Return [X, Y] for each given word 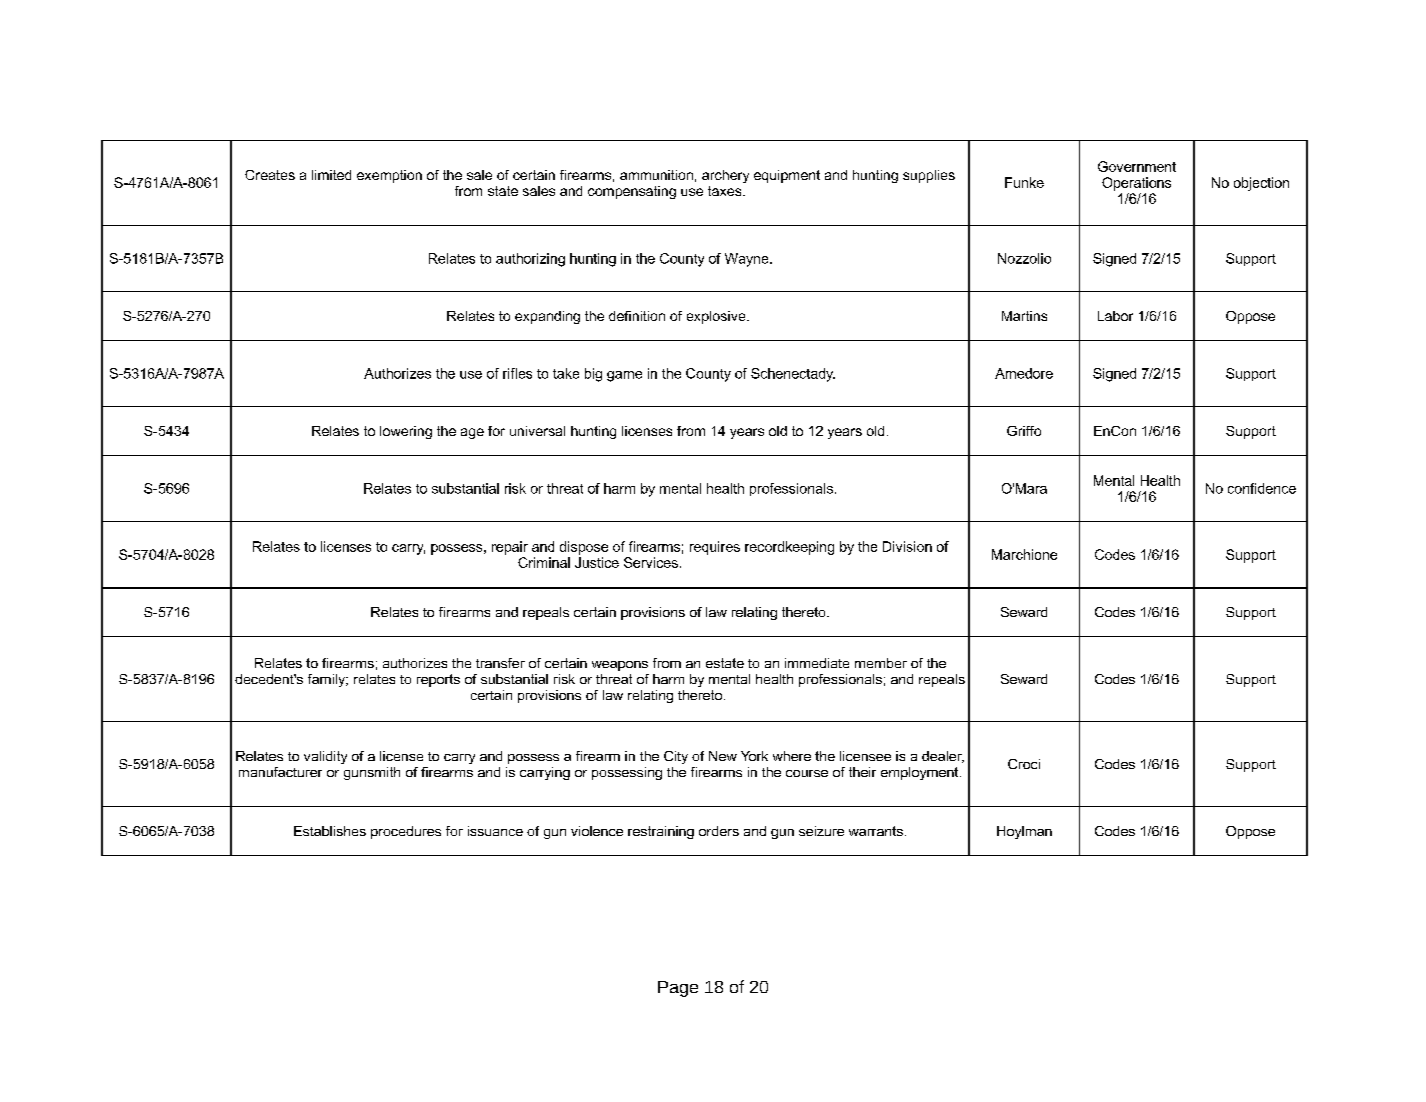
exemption [389, 176]
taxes [726, 191]
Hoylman [1024, 832]
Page [678, 989]
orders [719, 831]
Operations [1136, 184]
